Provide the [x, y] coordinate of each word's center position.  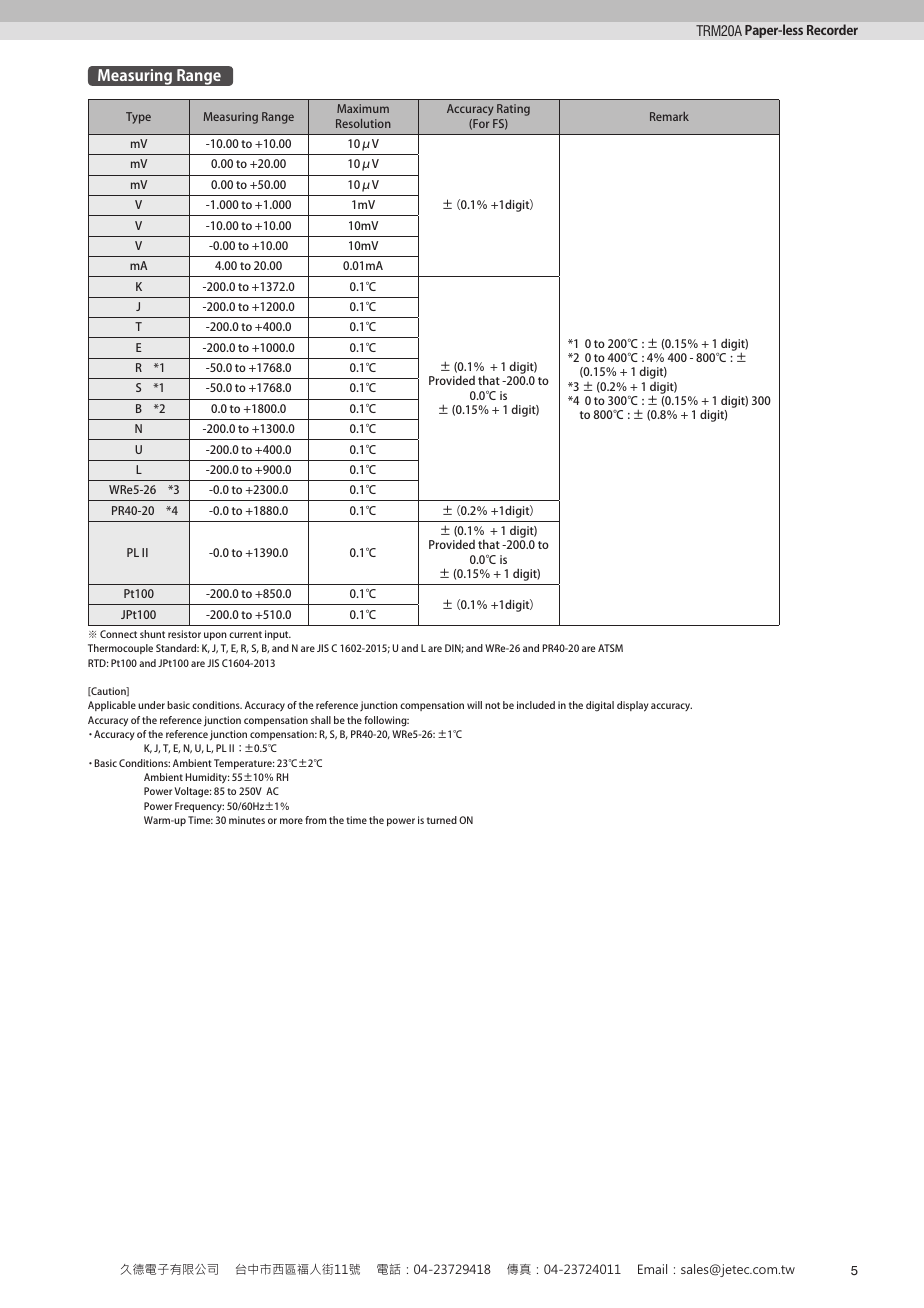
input [278, 635]
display [632, 706]
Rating [513, 110]
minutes [247, 820]
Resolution [363, 123]
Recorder [832, 29]
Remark [669, 116]
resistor [184, 634]
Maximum [363, 108]
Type [138, 118]
